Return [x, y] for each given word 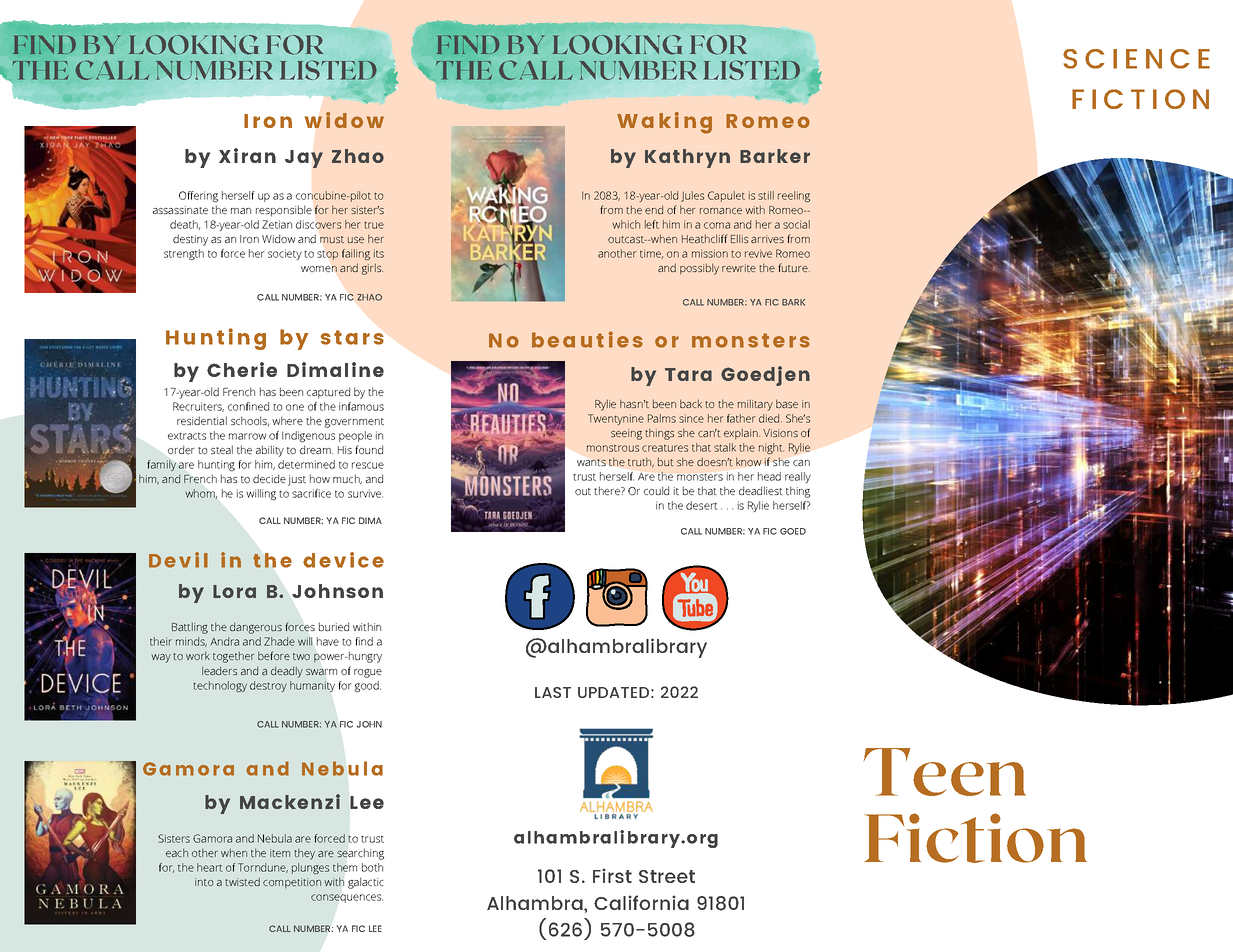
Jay [304, 159]
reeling [794, 196]
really [798, 477]
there [608, 490]
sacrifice [311, 493]
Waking [664, 123]
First [612, 875]
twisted [242, 881]
